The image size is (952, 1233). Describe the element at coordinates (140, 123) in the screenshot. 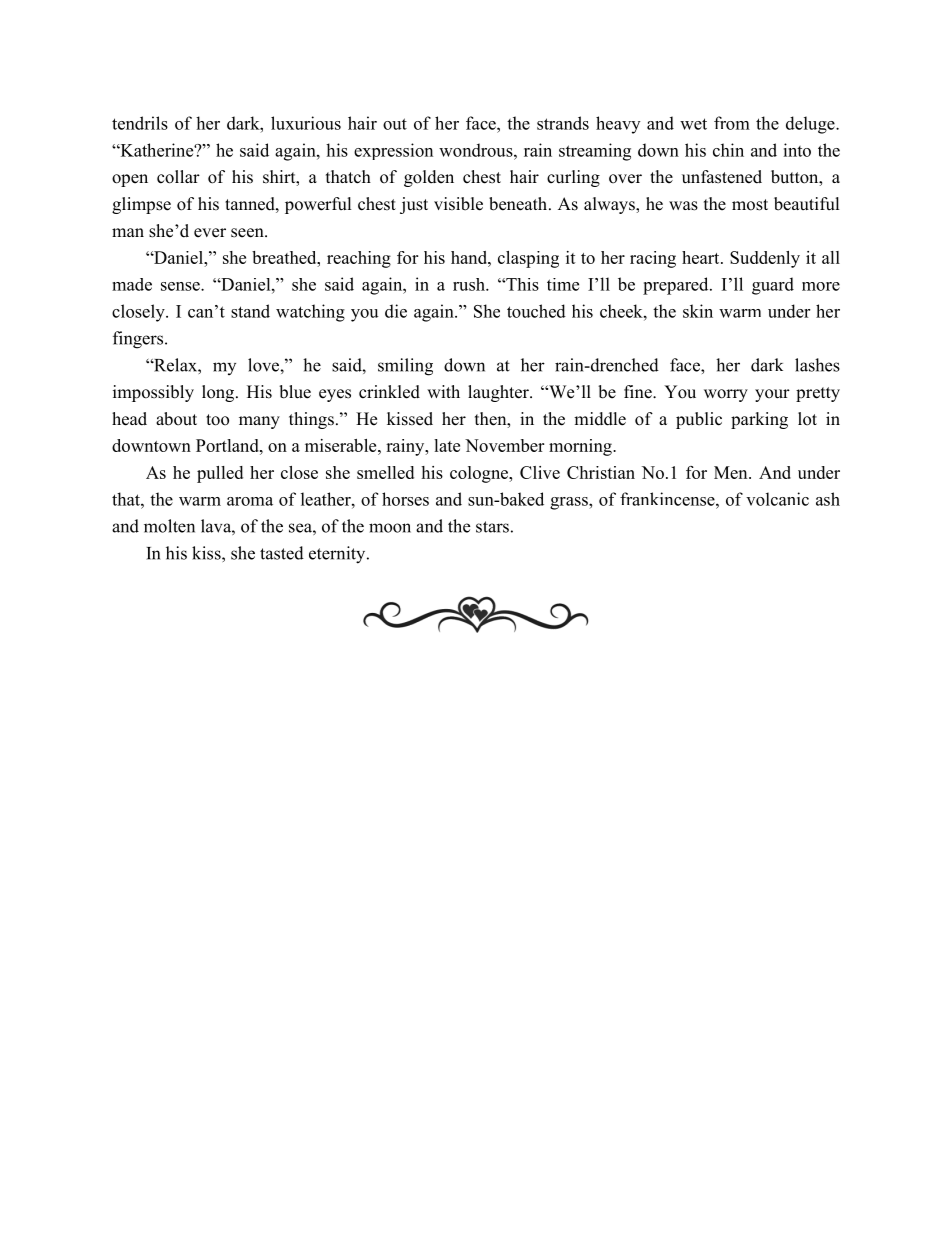

I see `tendrils` at that location.
